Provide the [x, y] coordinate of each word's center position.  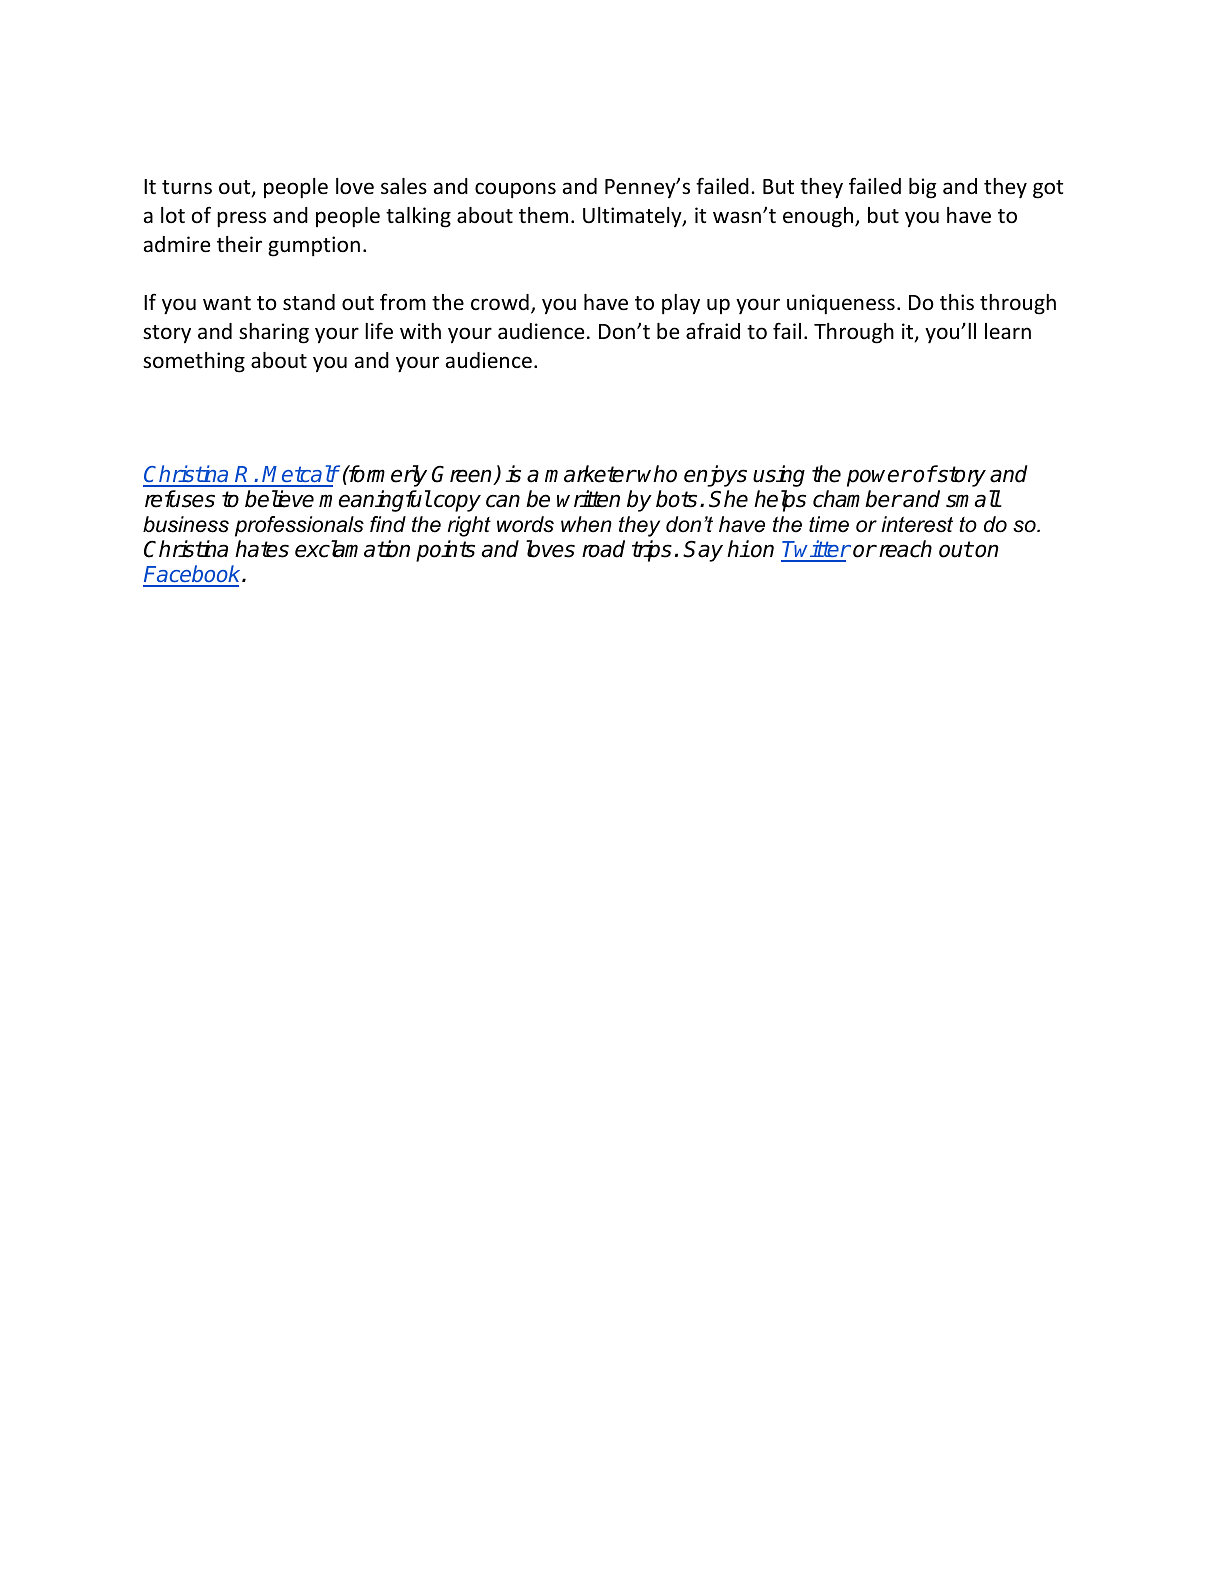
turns [187, 187]
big [923, 188]
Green [463, 475]
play [681, 304]
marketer [590, 474]
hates [262, 549]
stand [309, 302]
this [957, 302]
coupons [515, 190]
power [879, 478]
